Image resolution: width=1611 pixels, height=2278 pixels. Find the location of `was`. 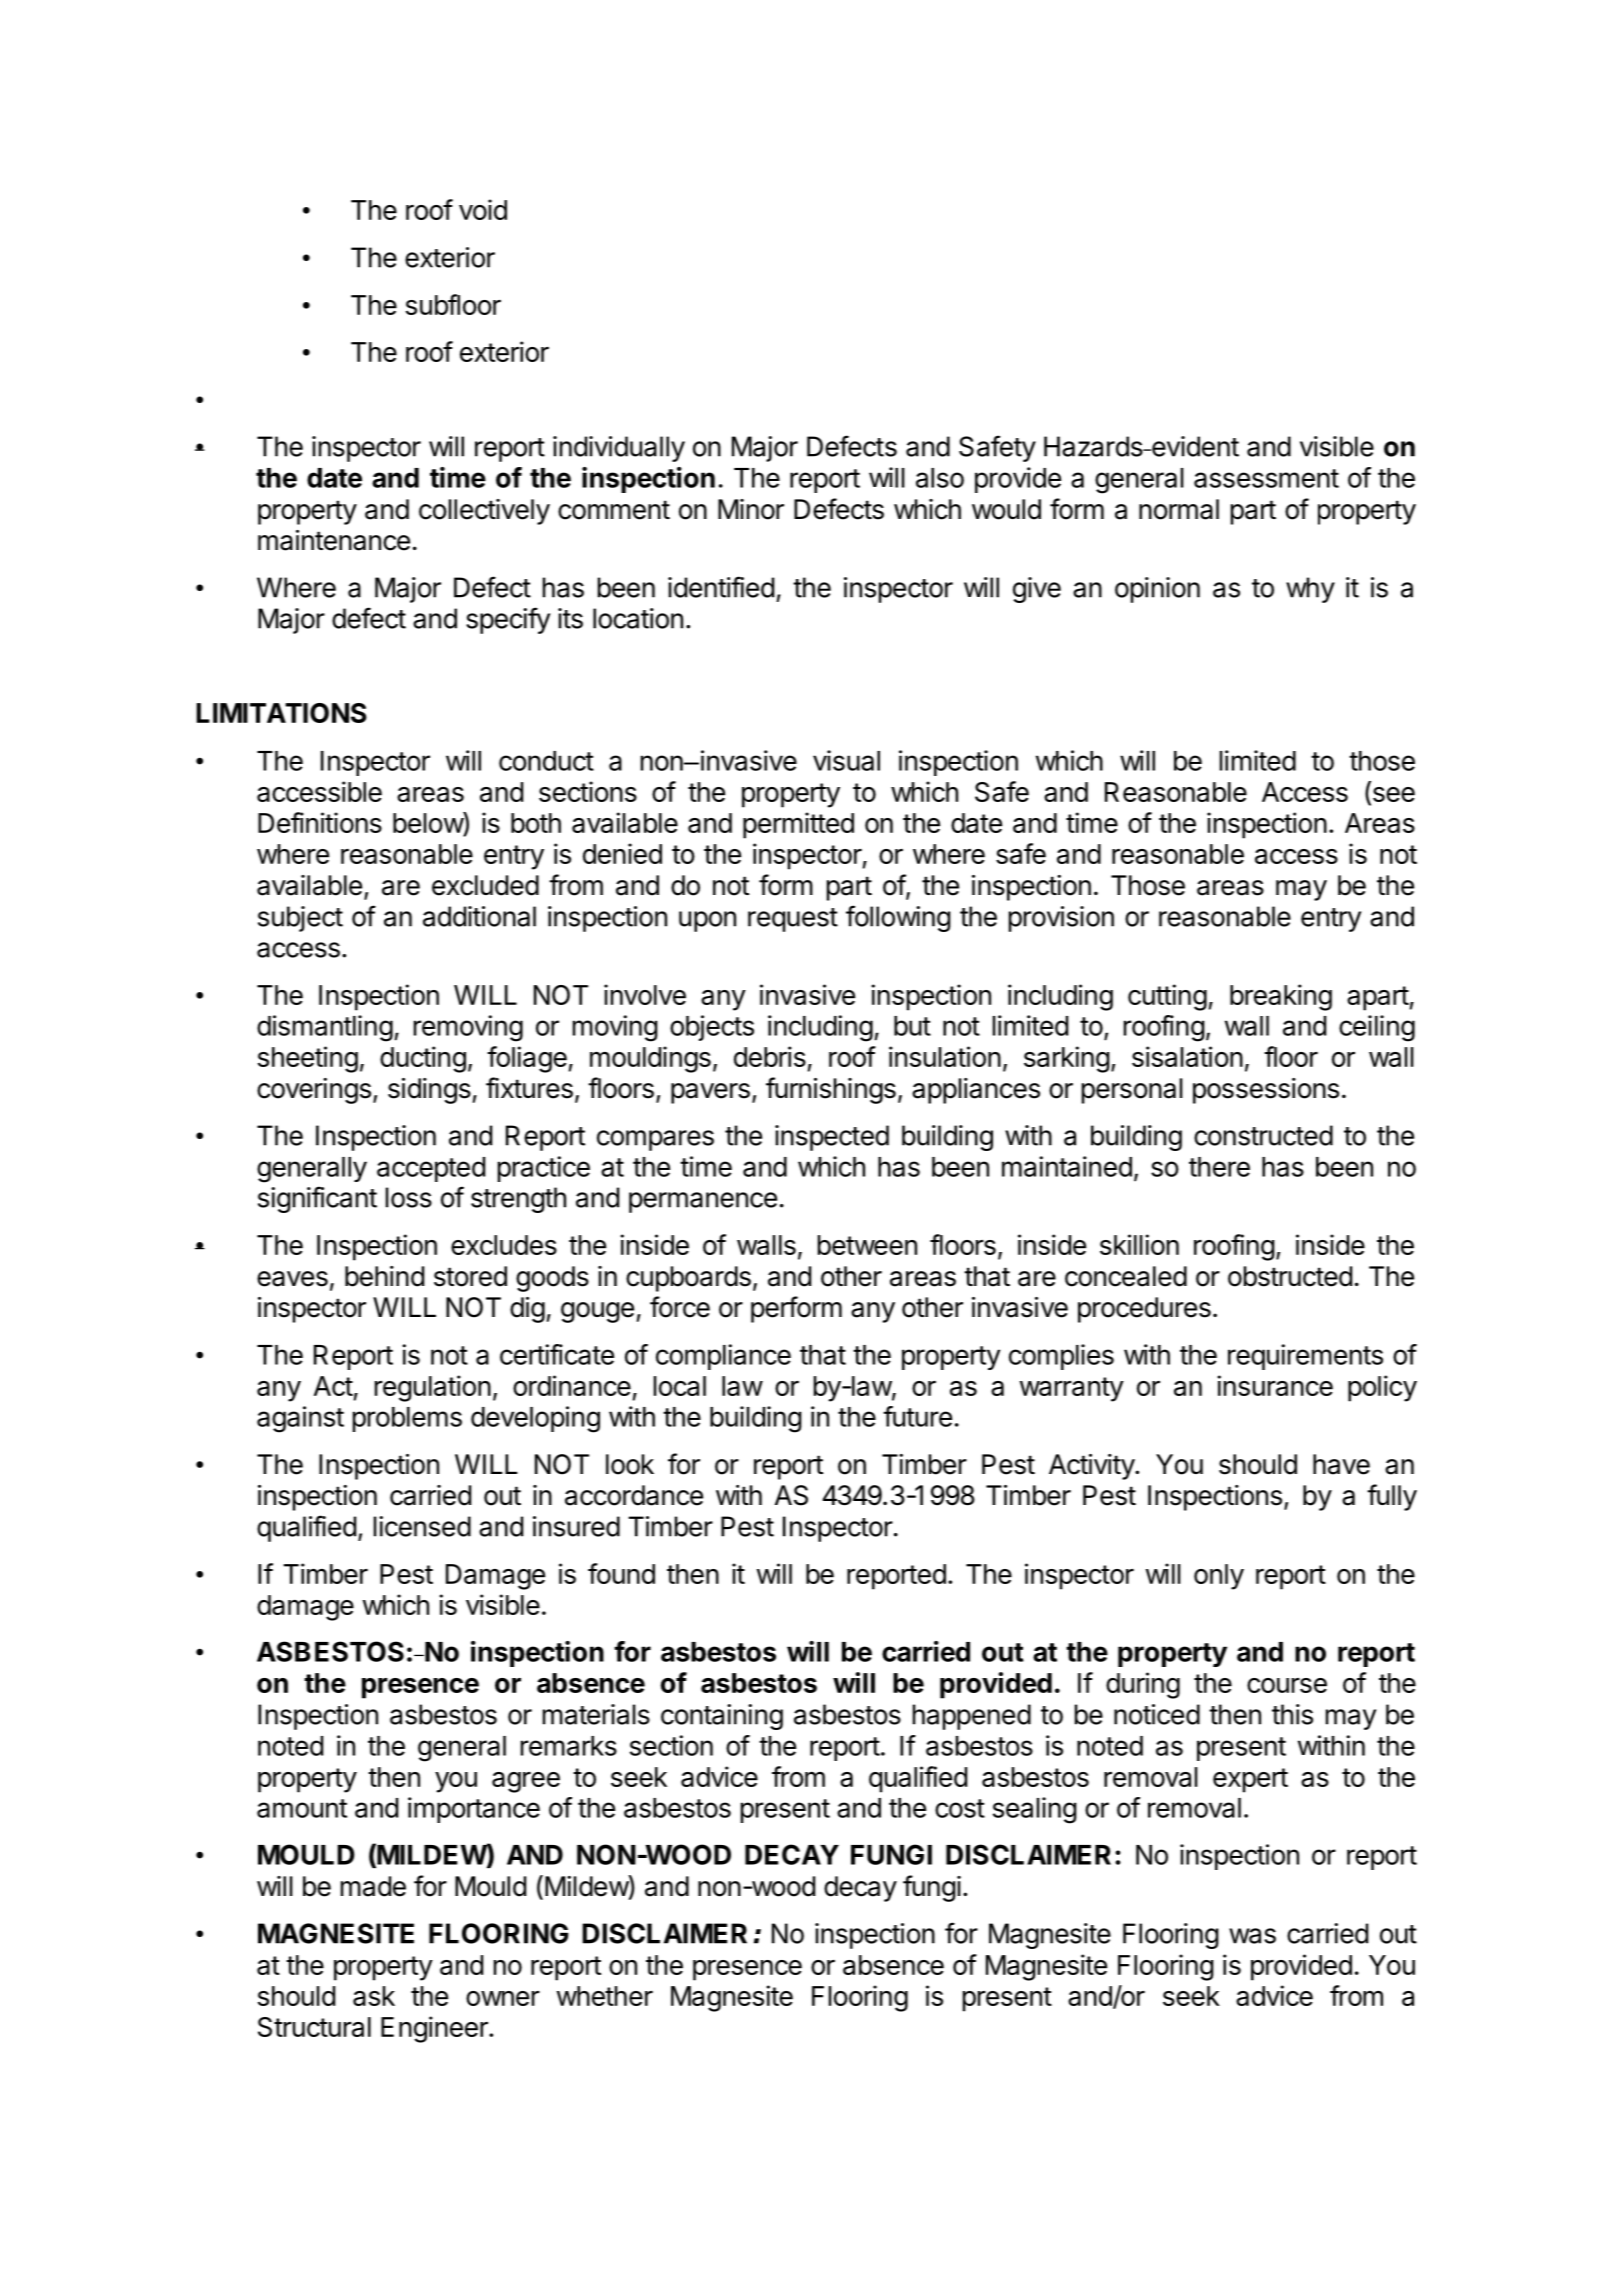

was is located at coordinates (1252, 1936).
